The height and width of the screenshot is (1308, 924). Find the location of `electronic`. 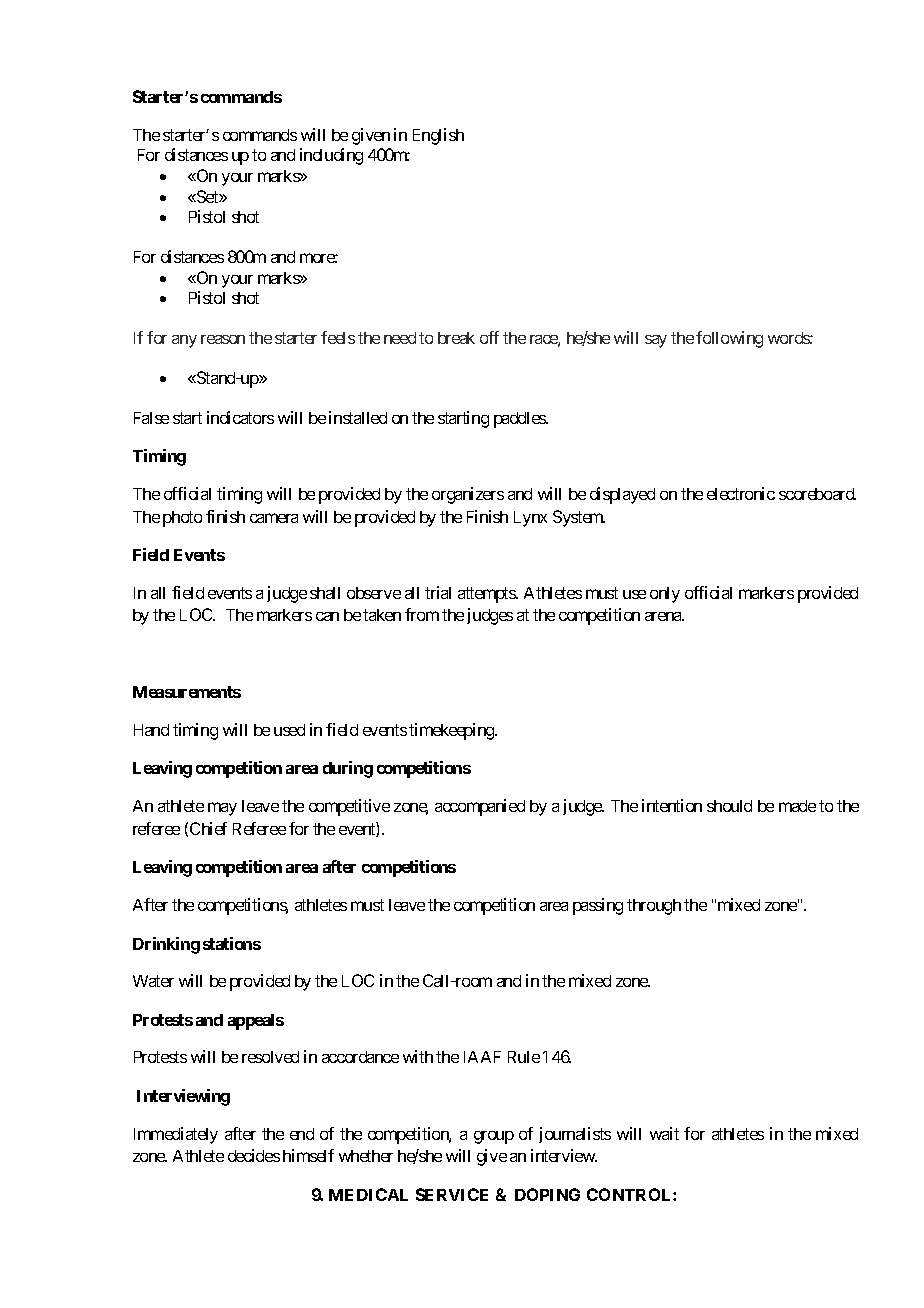

electronic is located at coordinates (741, 493).
